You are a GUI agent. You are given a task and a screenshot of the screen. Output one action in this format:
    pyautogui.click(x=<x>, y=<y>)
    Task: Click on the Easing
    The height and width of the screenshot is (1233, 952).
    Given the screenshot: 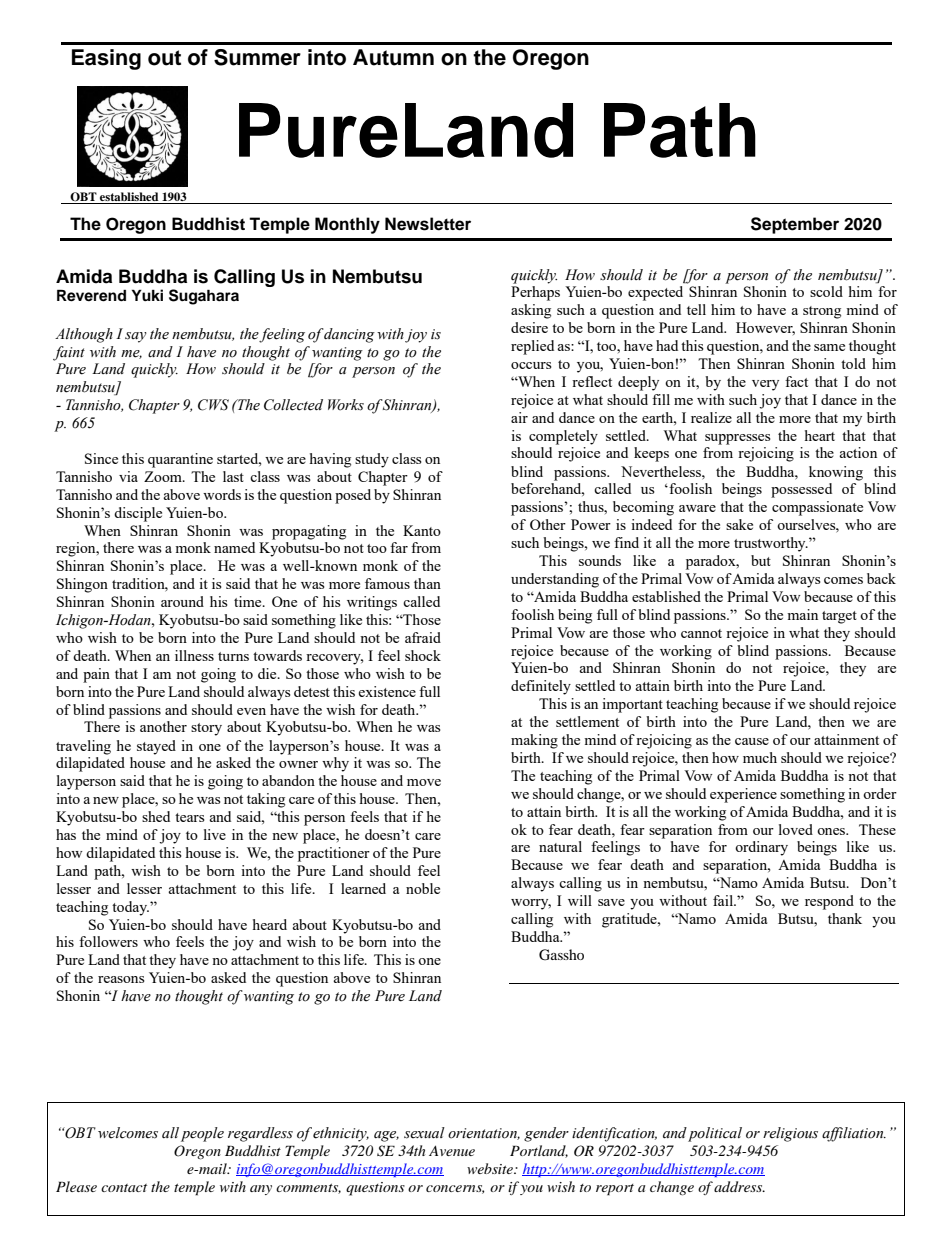 What is the action you would take?
    pyautogui.click(x=106, y=59)
